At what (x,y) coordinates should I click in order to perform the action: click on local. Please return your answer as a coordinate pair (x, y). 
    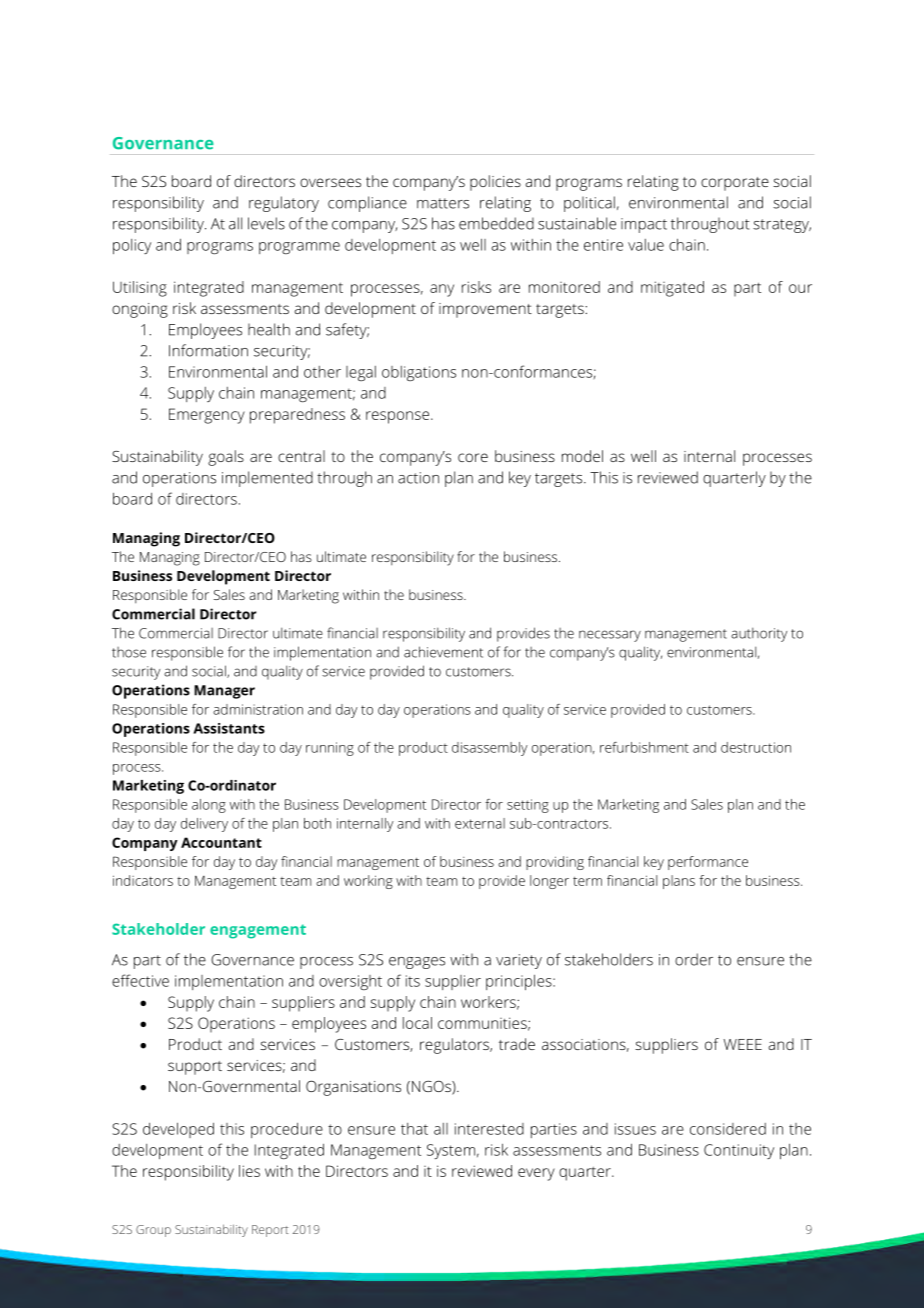
    Looking at the image, I should click on (417, 1023).
